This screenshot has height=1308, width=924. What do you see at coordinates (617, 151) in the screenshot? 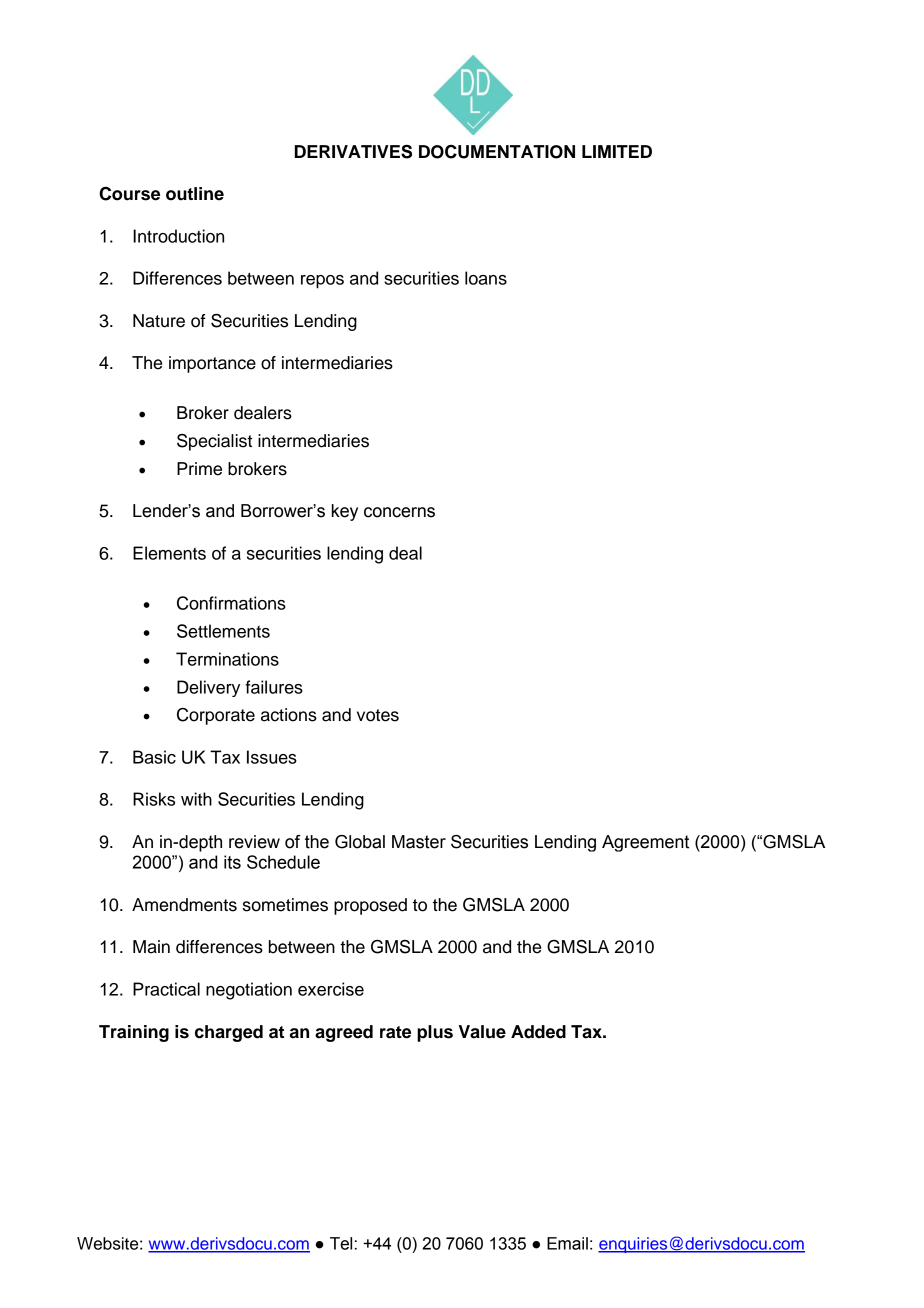
I see `LIMITED` at bounding box center [617, 151].
